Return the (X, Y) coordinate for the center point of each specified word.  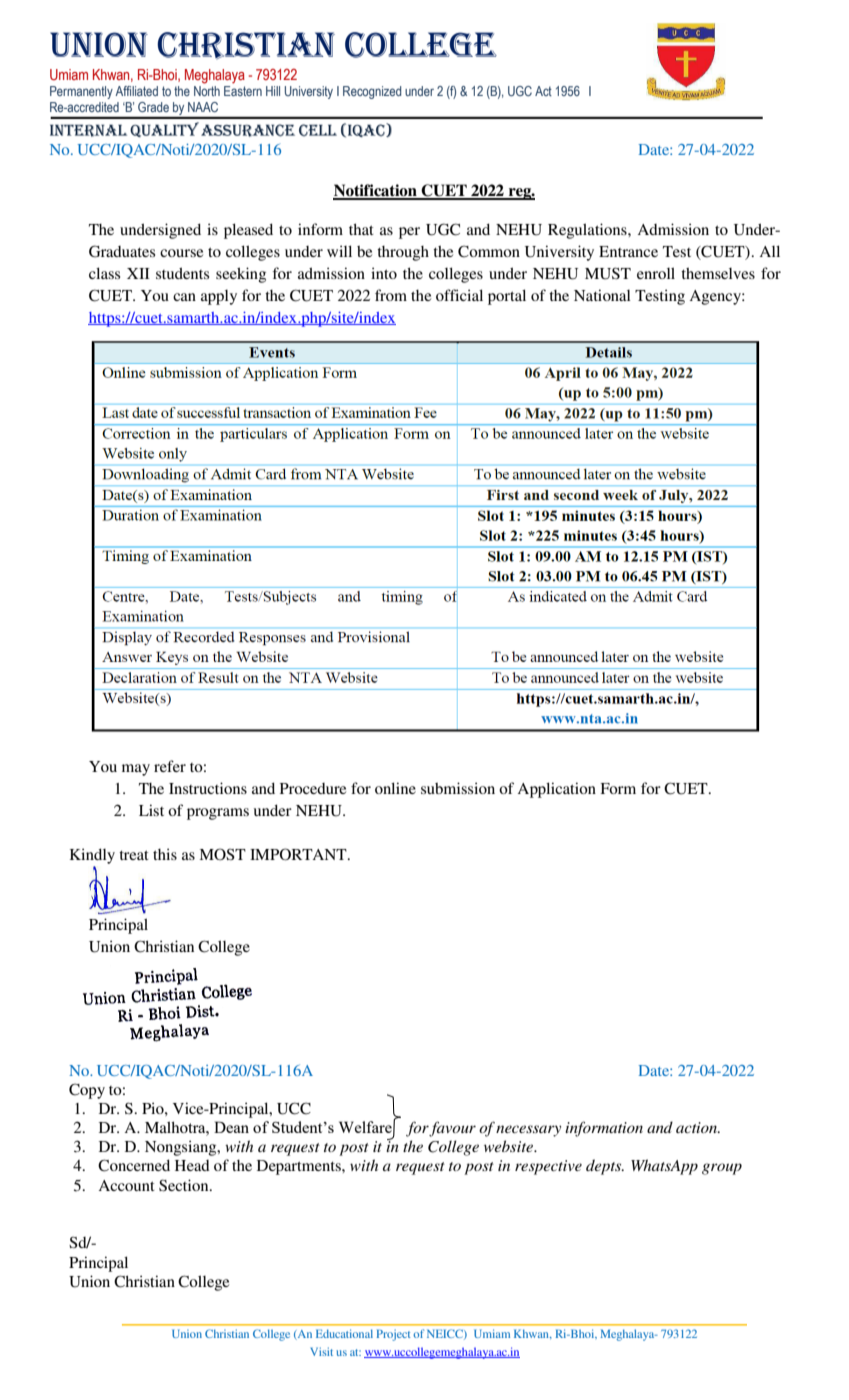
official (459, 295)
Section (185, 1185)
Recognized (372, 92)
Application (557, 790)
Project (393, 1335)
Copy (87, 1091)
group (722, 1169)
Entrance (628, 251)
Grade (153, 107)
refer (170, 766)
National (602, 295)
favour (452, 1129)
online (395, 788)
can (184, 297)
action (697, 1127)
